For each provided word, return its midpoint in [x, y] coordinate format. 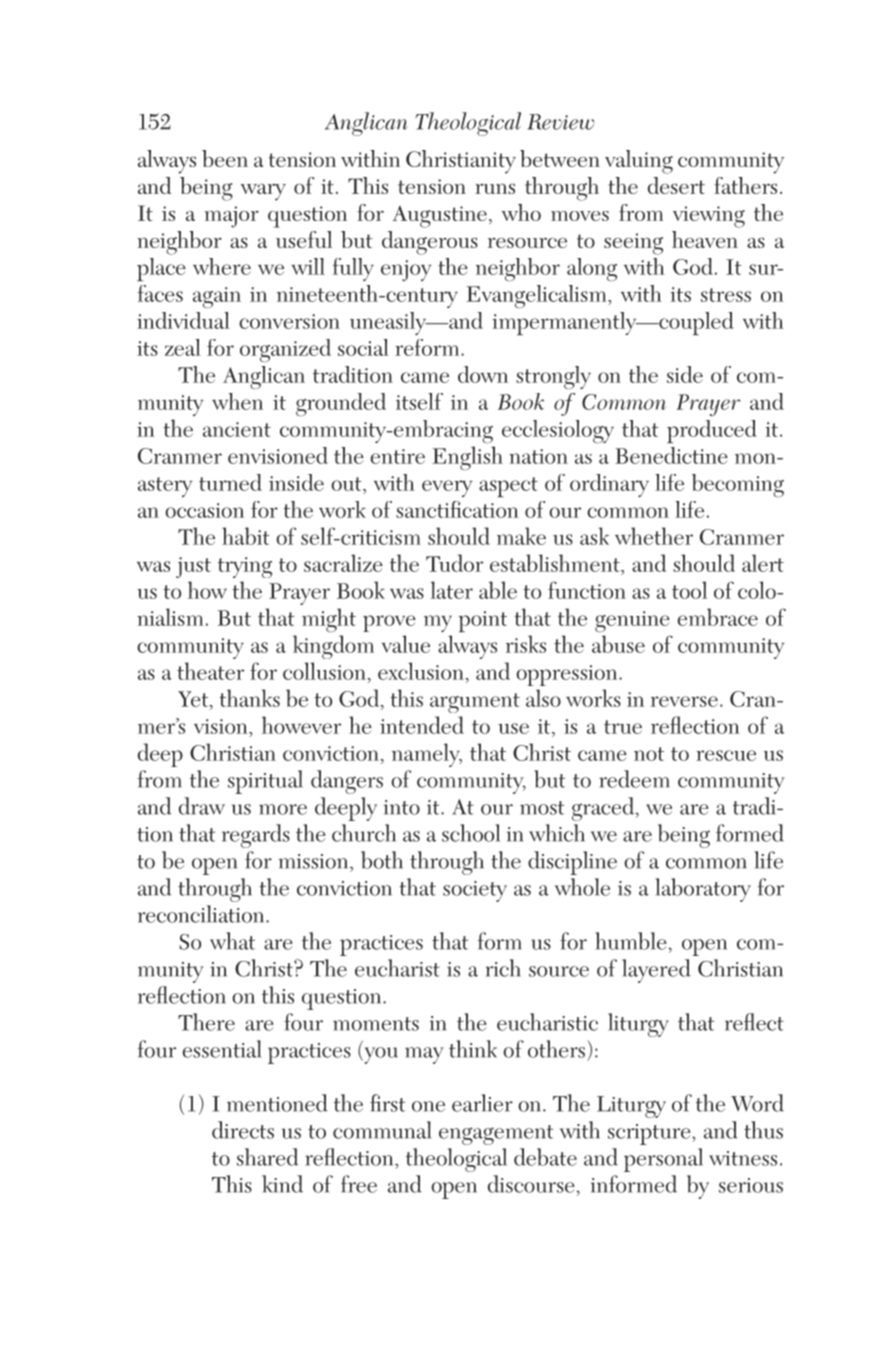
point [483, 621]
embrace [718, 617]
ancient [237, 429]
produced [711, 431]
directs [243, 1130]
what [232, 941]
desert [676, 185]
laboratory [703, 890]
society [475, 891]
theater [210, 671]
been [225, 158]
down [483, 374]
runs [495, 189]
